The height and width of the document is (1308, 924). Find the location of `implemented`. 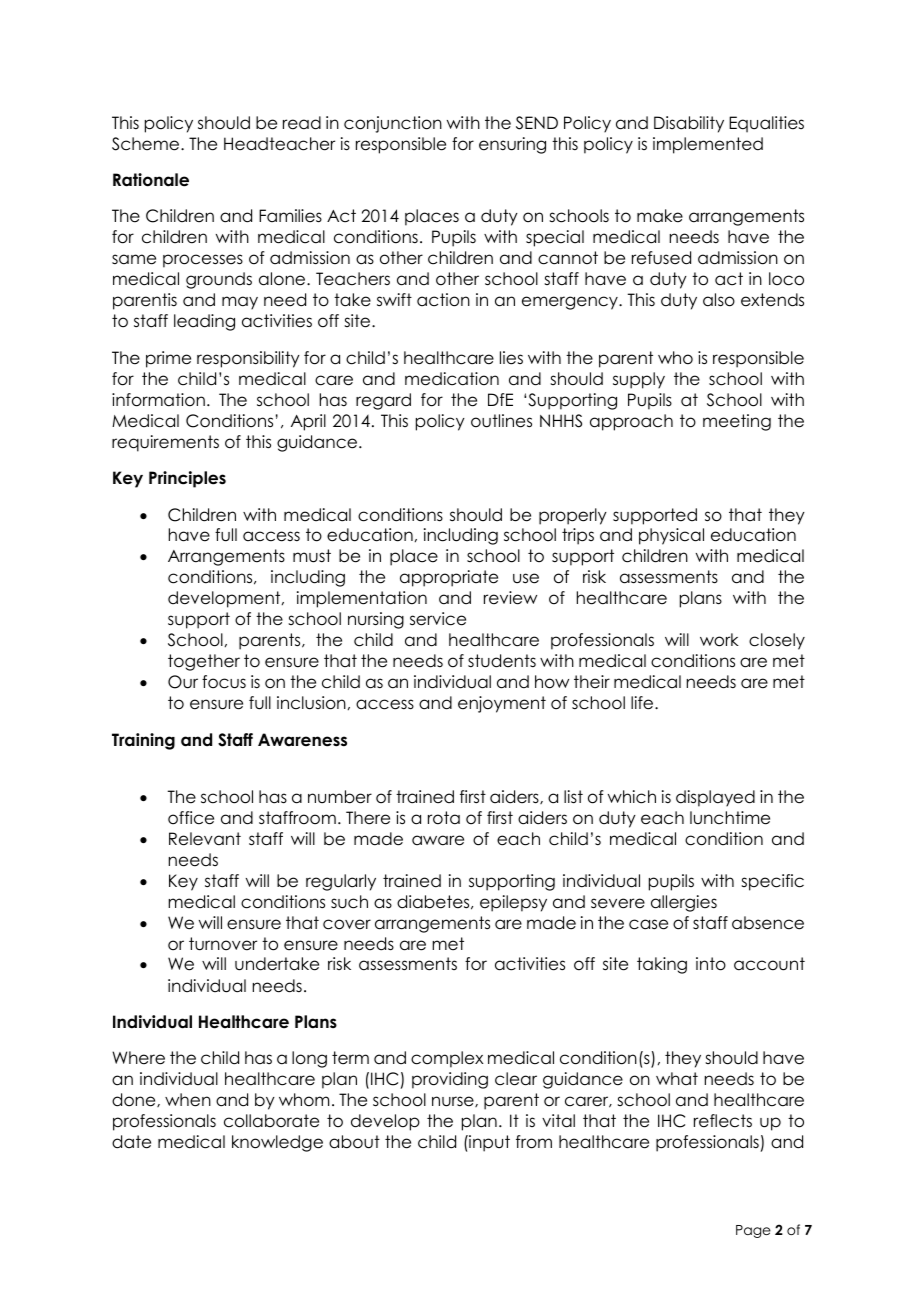

implemented is located at coordinates (708, 145).
